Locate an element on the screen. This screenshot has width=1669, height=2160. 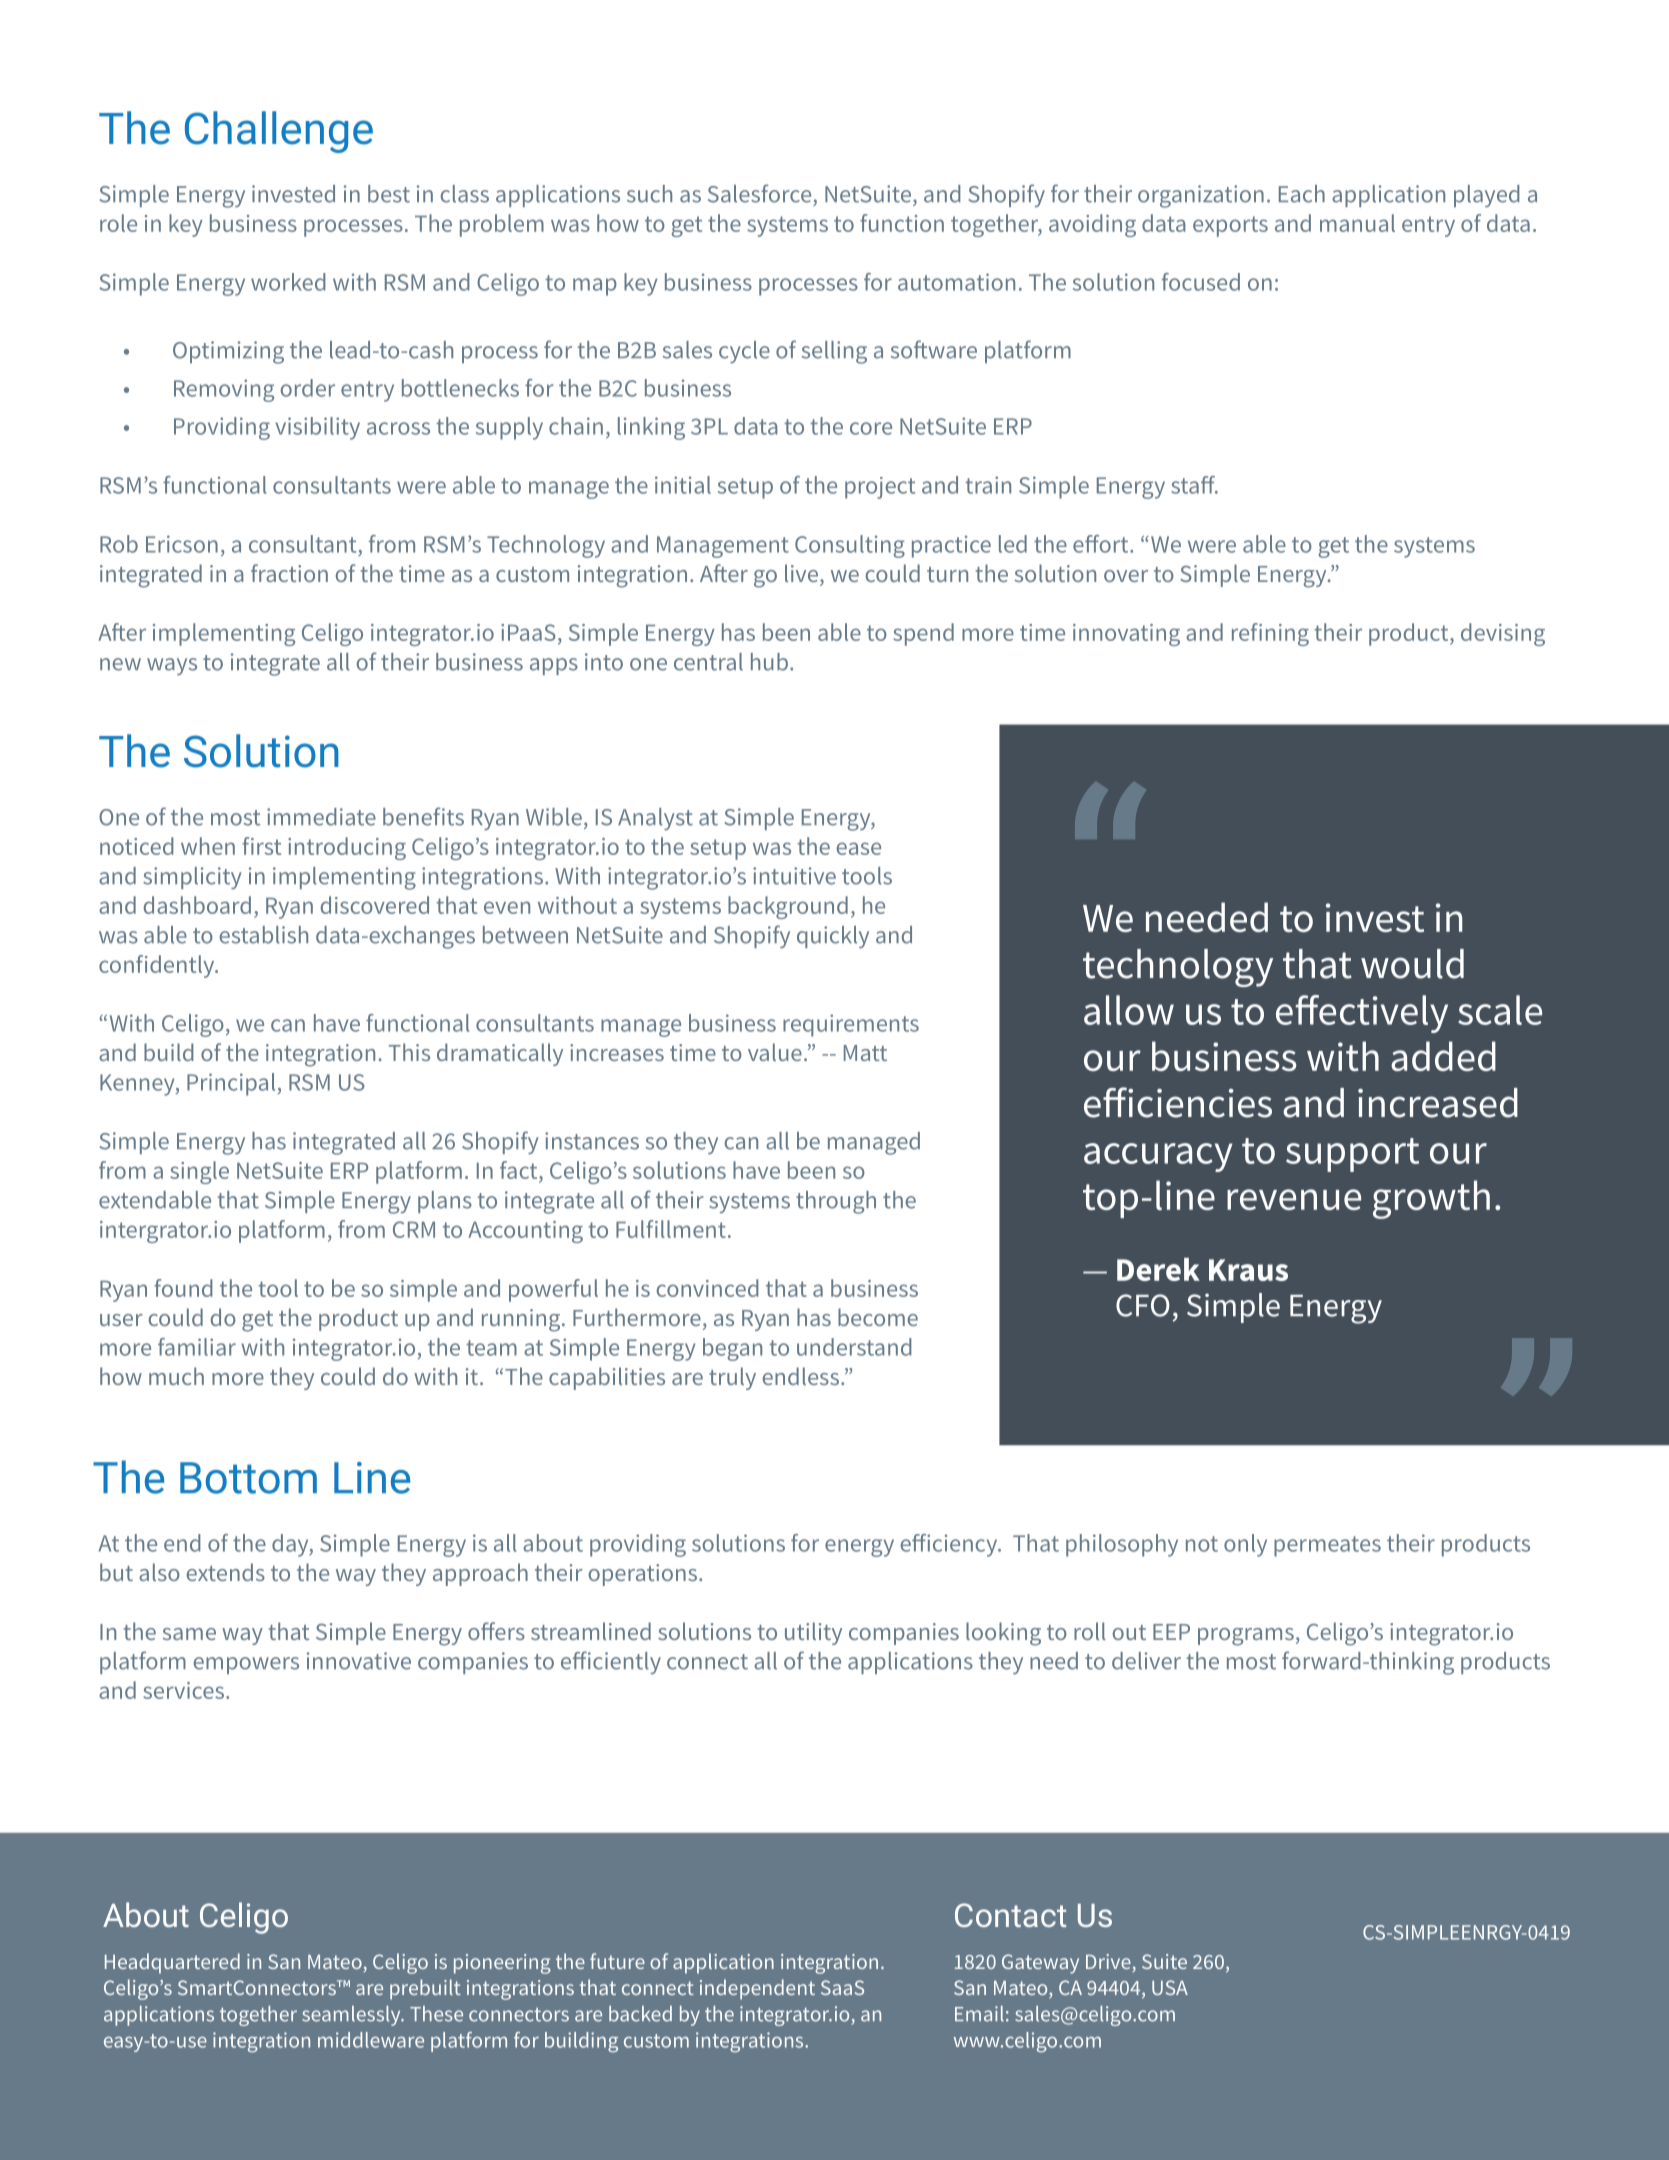
Challenge is located at coordinates (279, 132).
